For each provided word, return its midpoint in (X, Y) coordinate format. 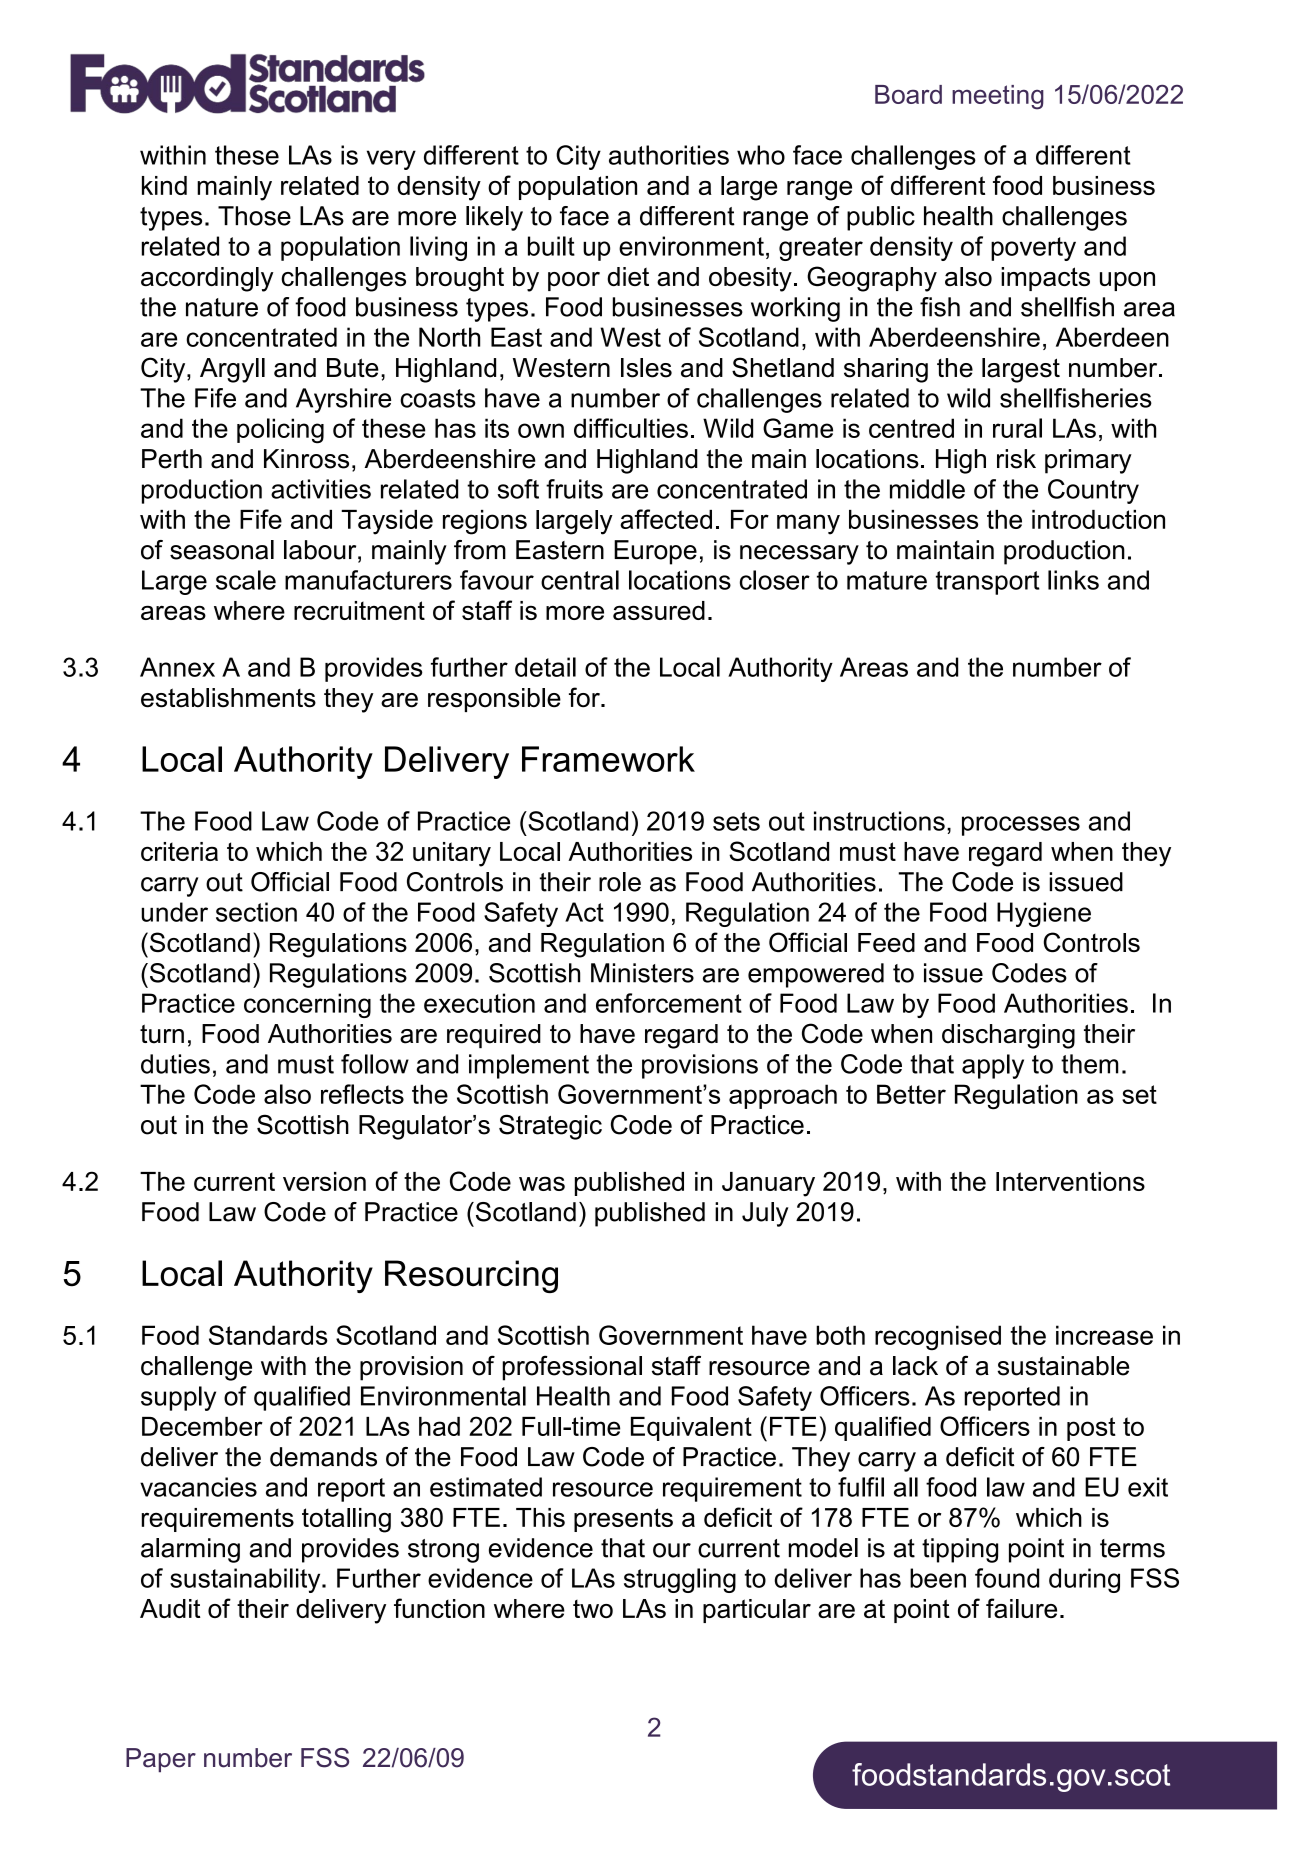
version (324, 1181)
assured (659, 610)
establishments (228, 698)
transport (988, 583)
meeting (998, 97)
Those (254, 216)
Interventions (1070, 1181)
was (542, 1183)
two (593, 1609)
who (761, 155)
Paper (161, 1760)
